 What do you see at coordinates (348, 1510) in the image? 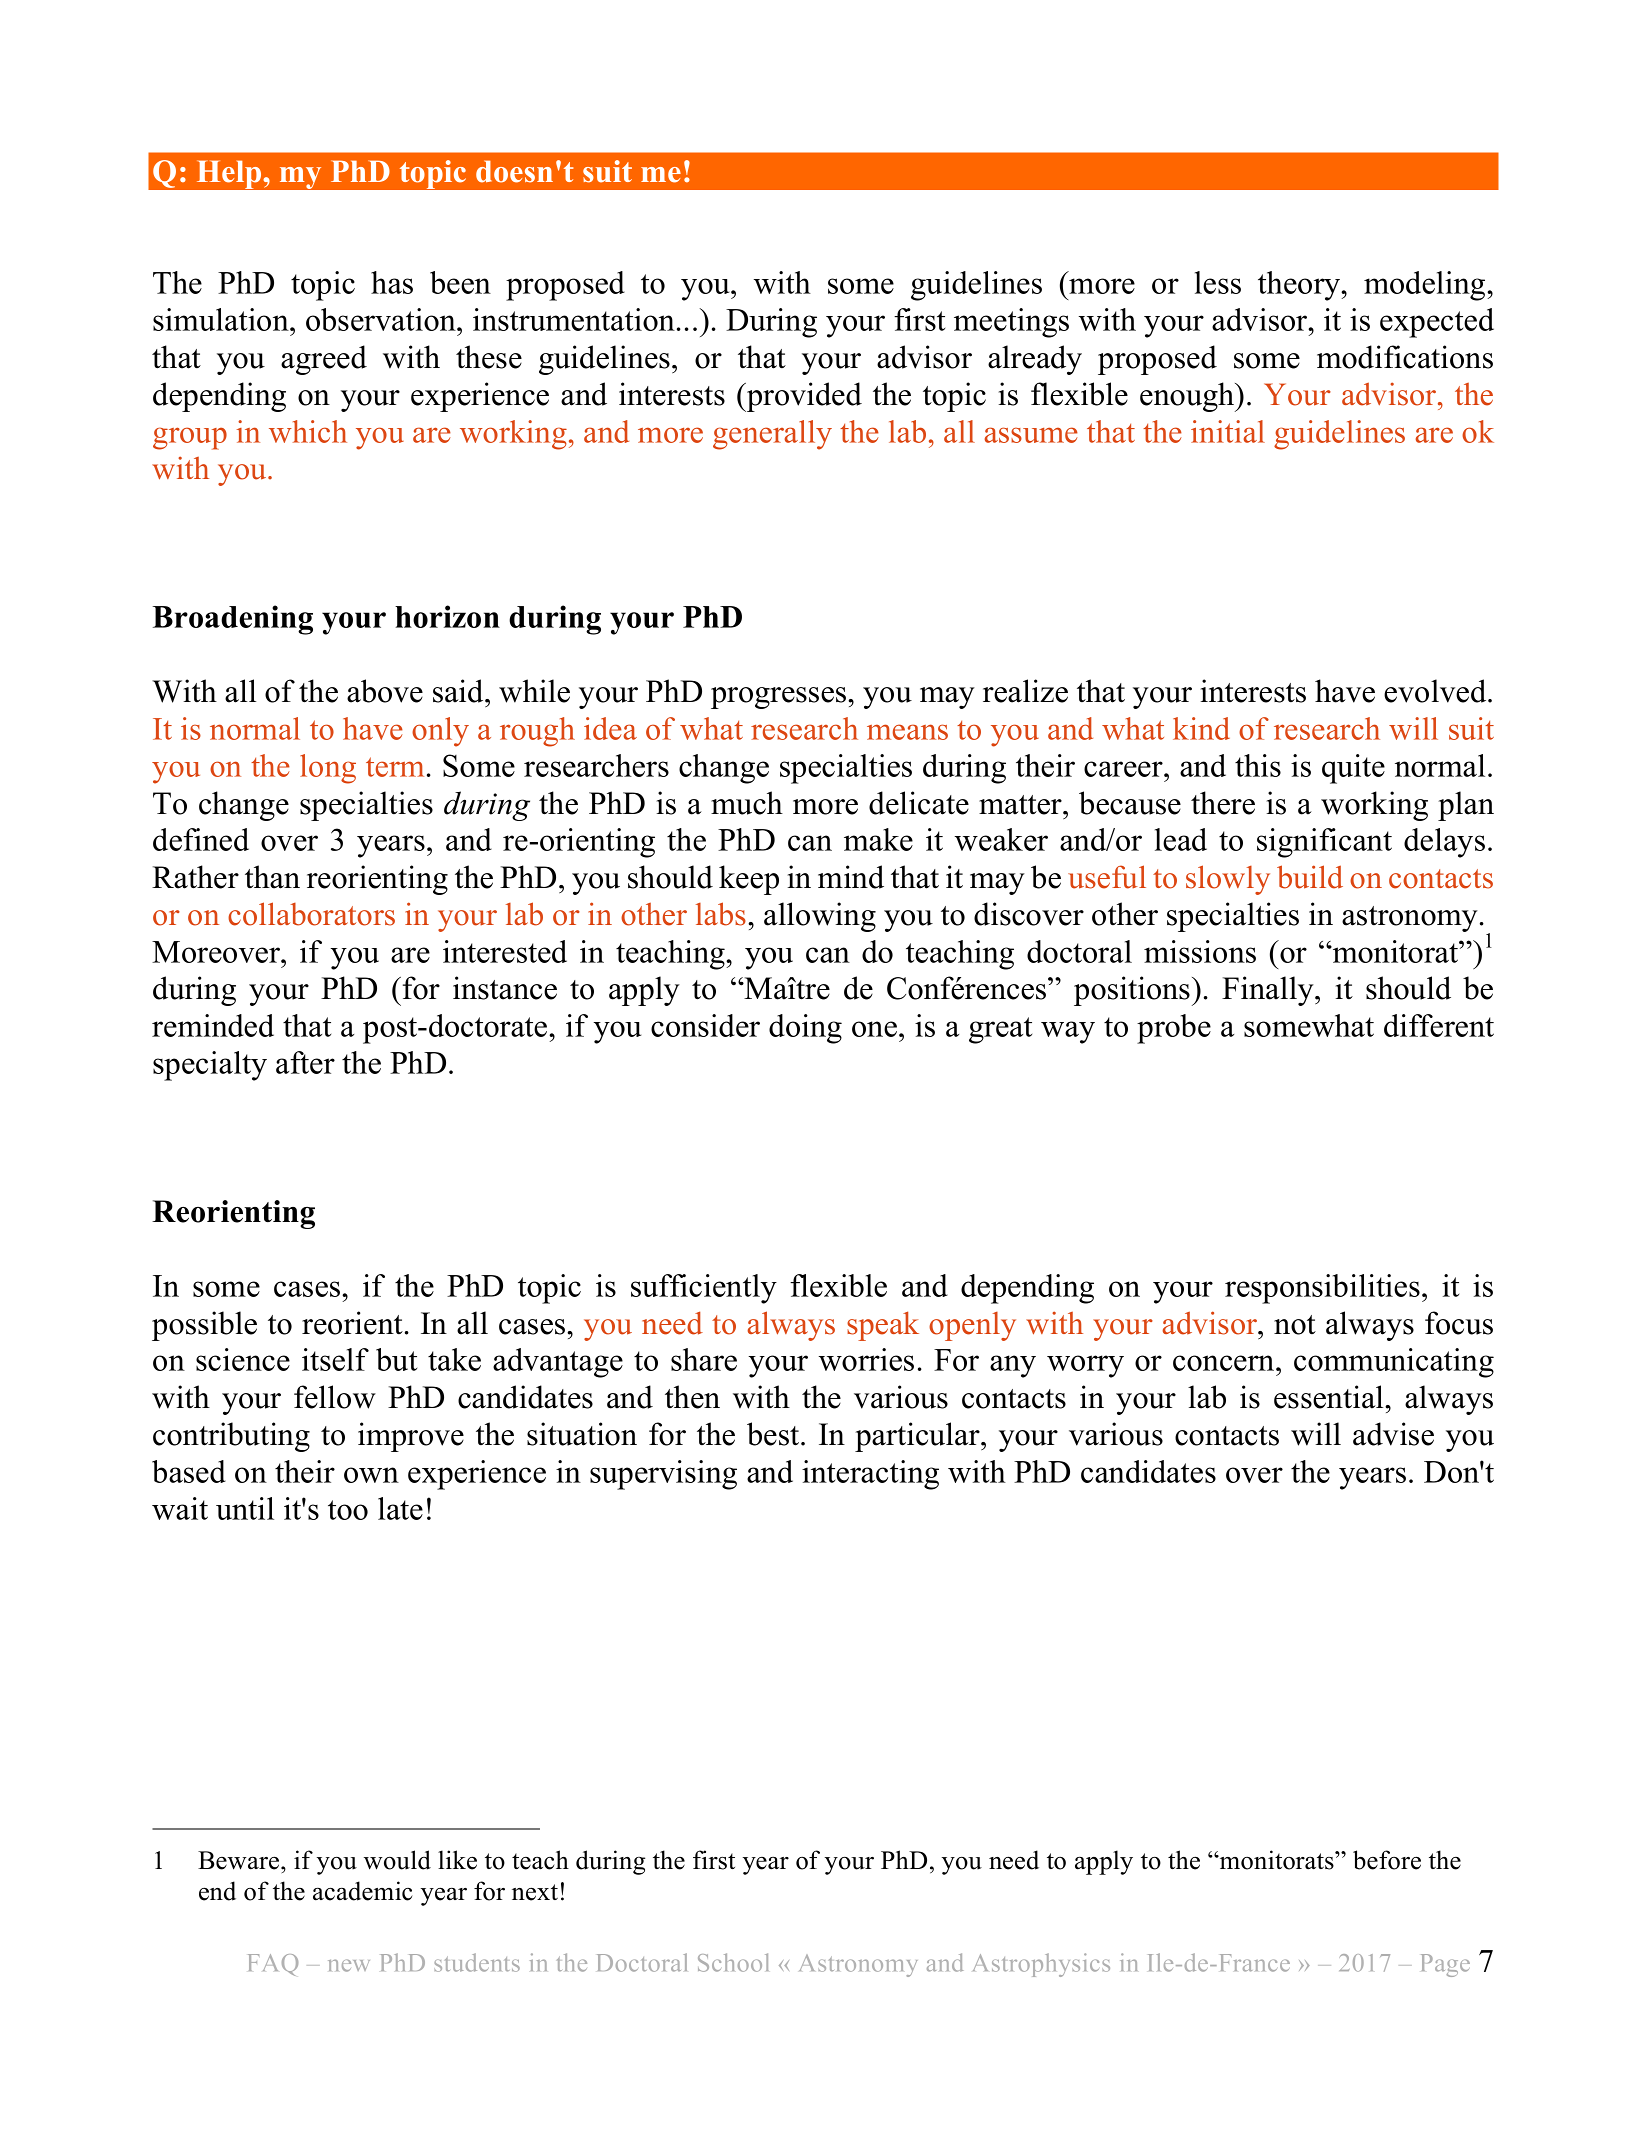
I see `too` at bounding box center [348, 1510].
